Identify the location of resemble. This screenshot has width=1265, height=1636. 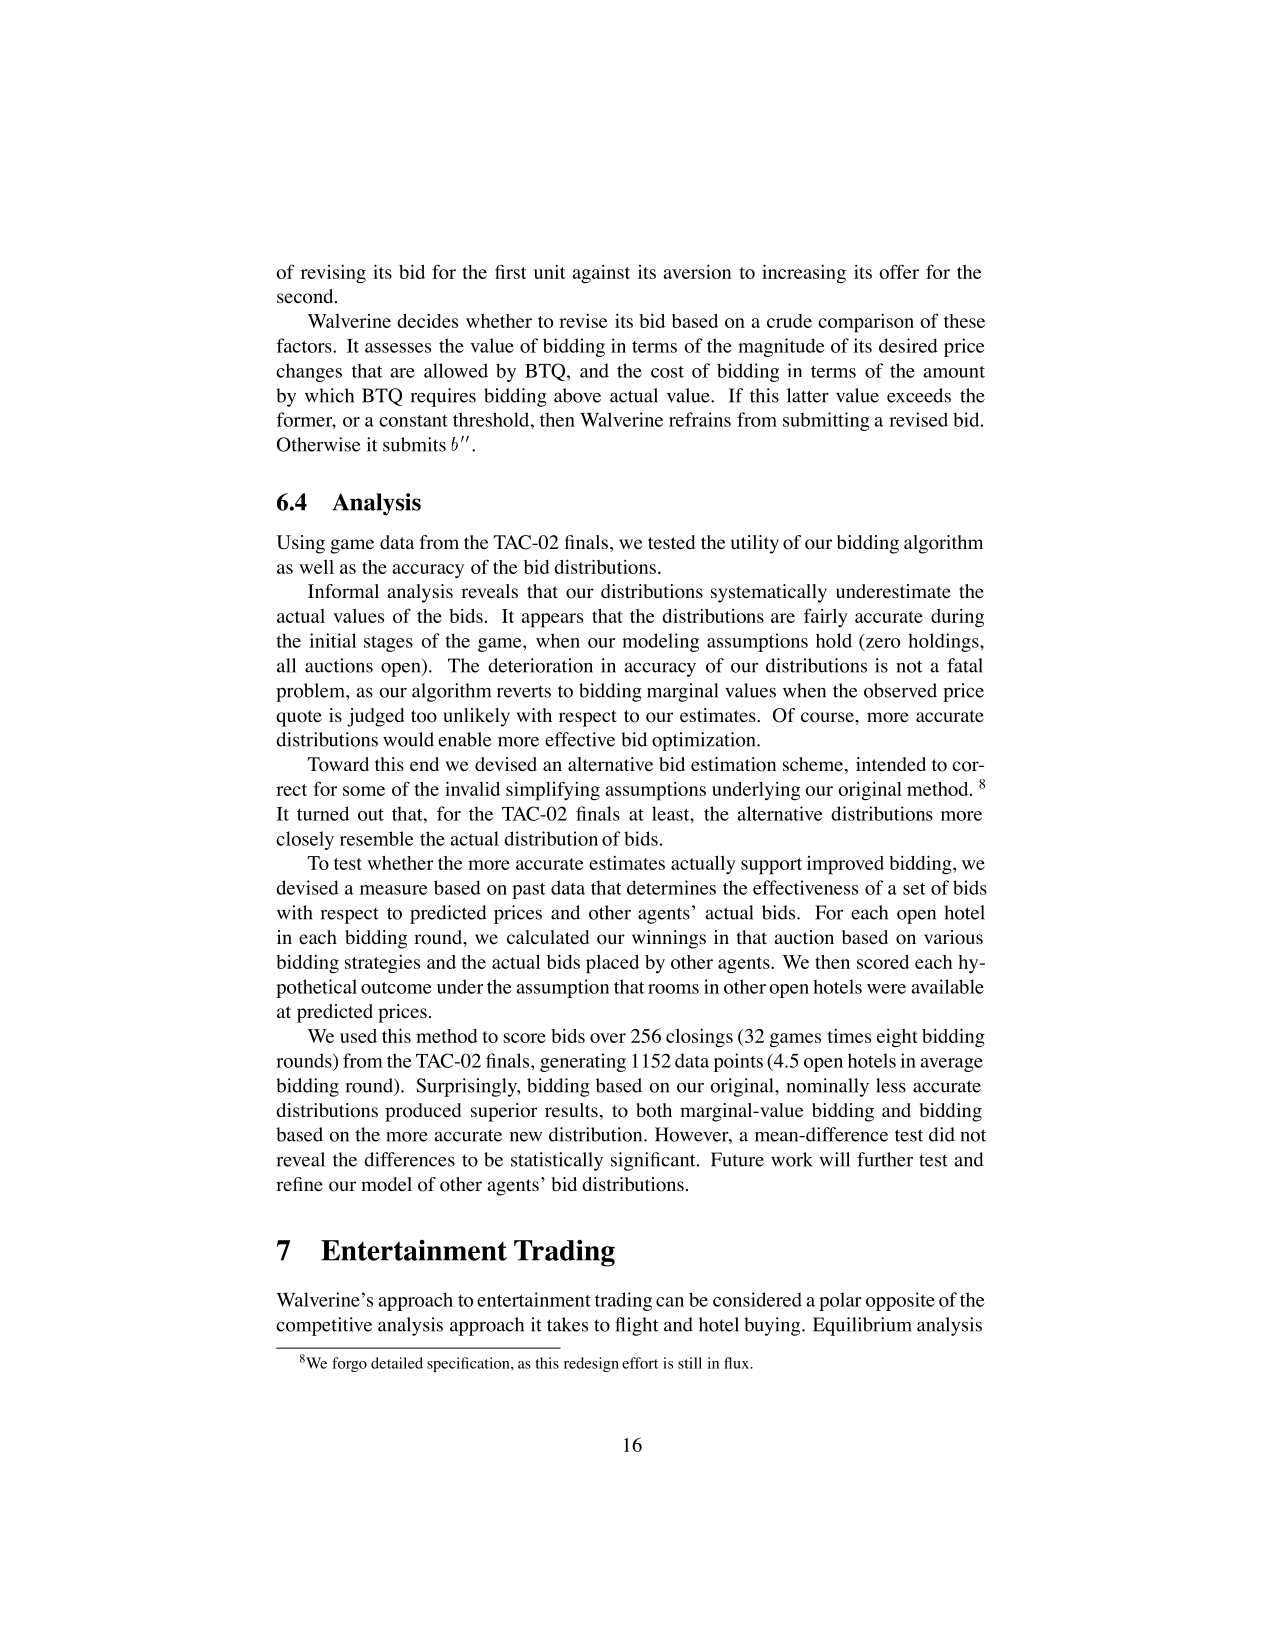
(377, 838).
